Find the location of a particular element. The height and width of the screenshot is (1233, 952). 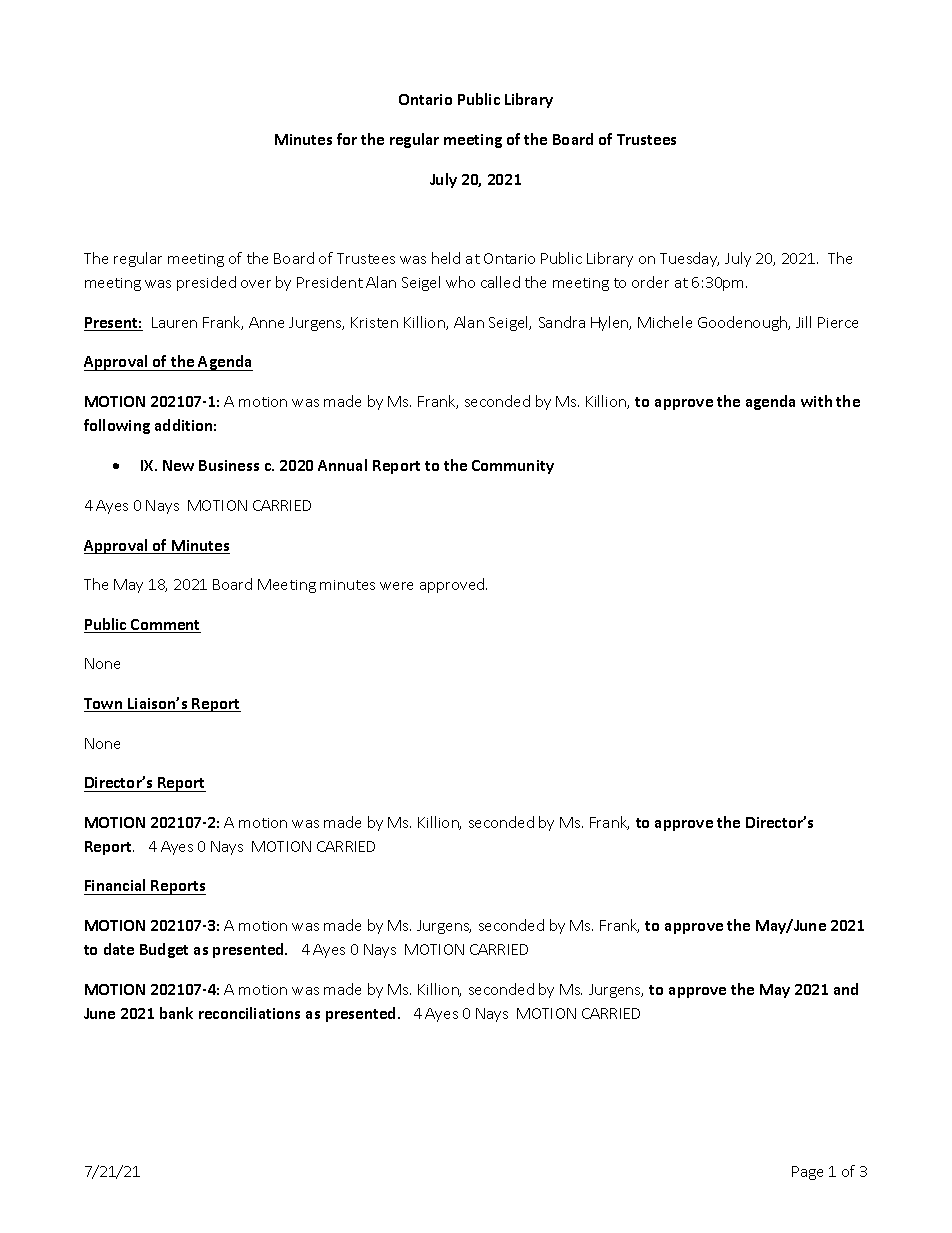

held is located at coordinates (446, 258).
